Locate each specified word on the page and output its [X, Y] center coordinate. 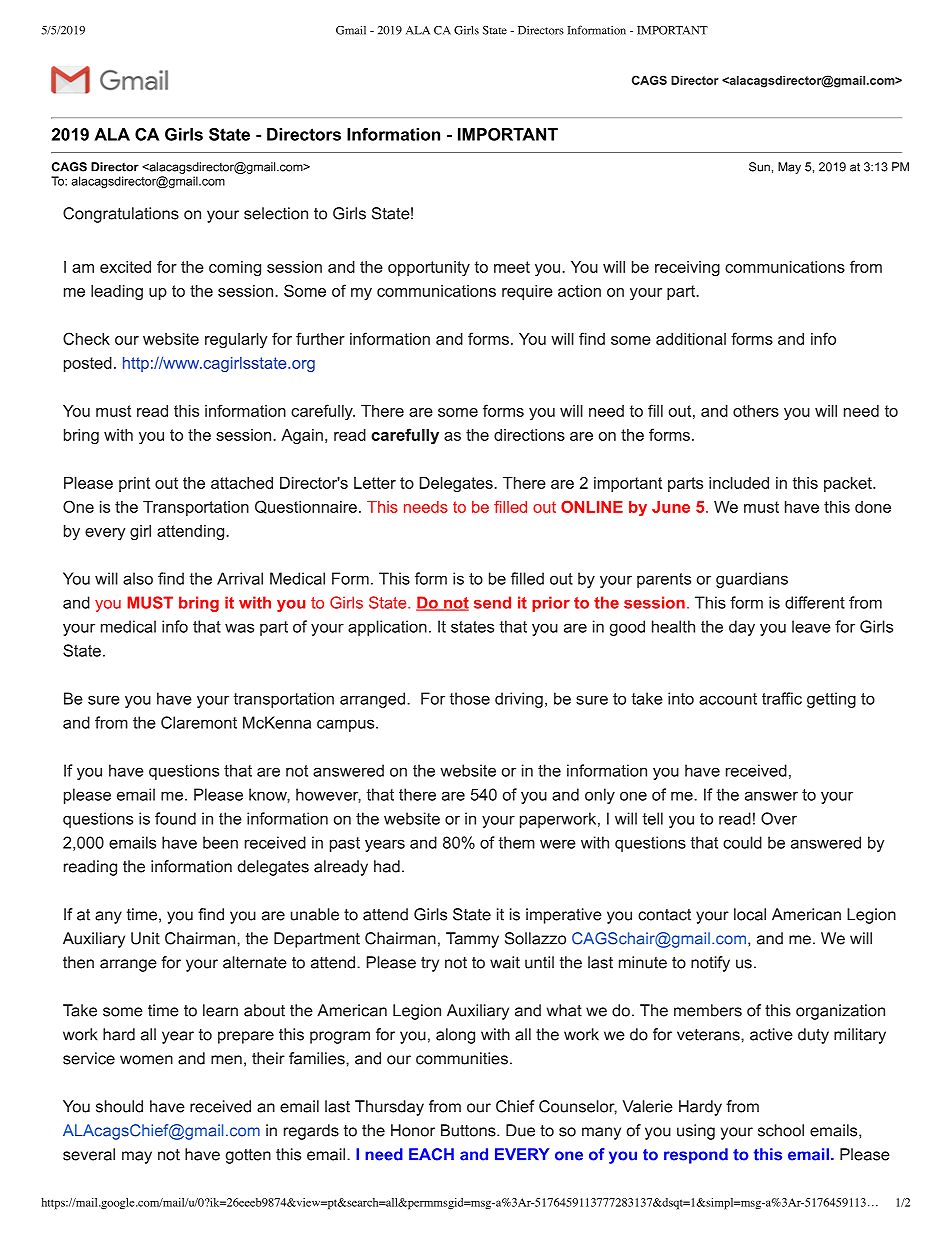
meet [512, 267]
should [119, 1106]
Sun [759, 167]
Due [520, 1130]
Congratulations [121, 215]
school [781, 1130]
